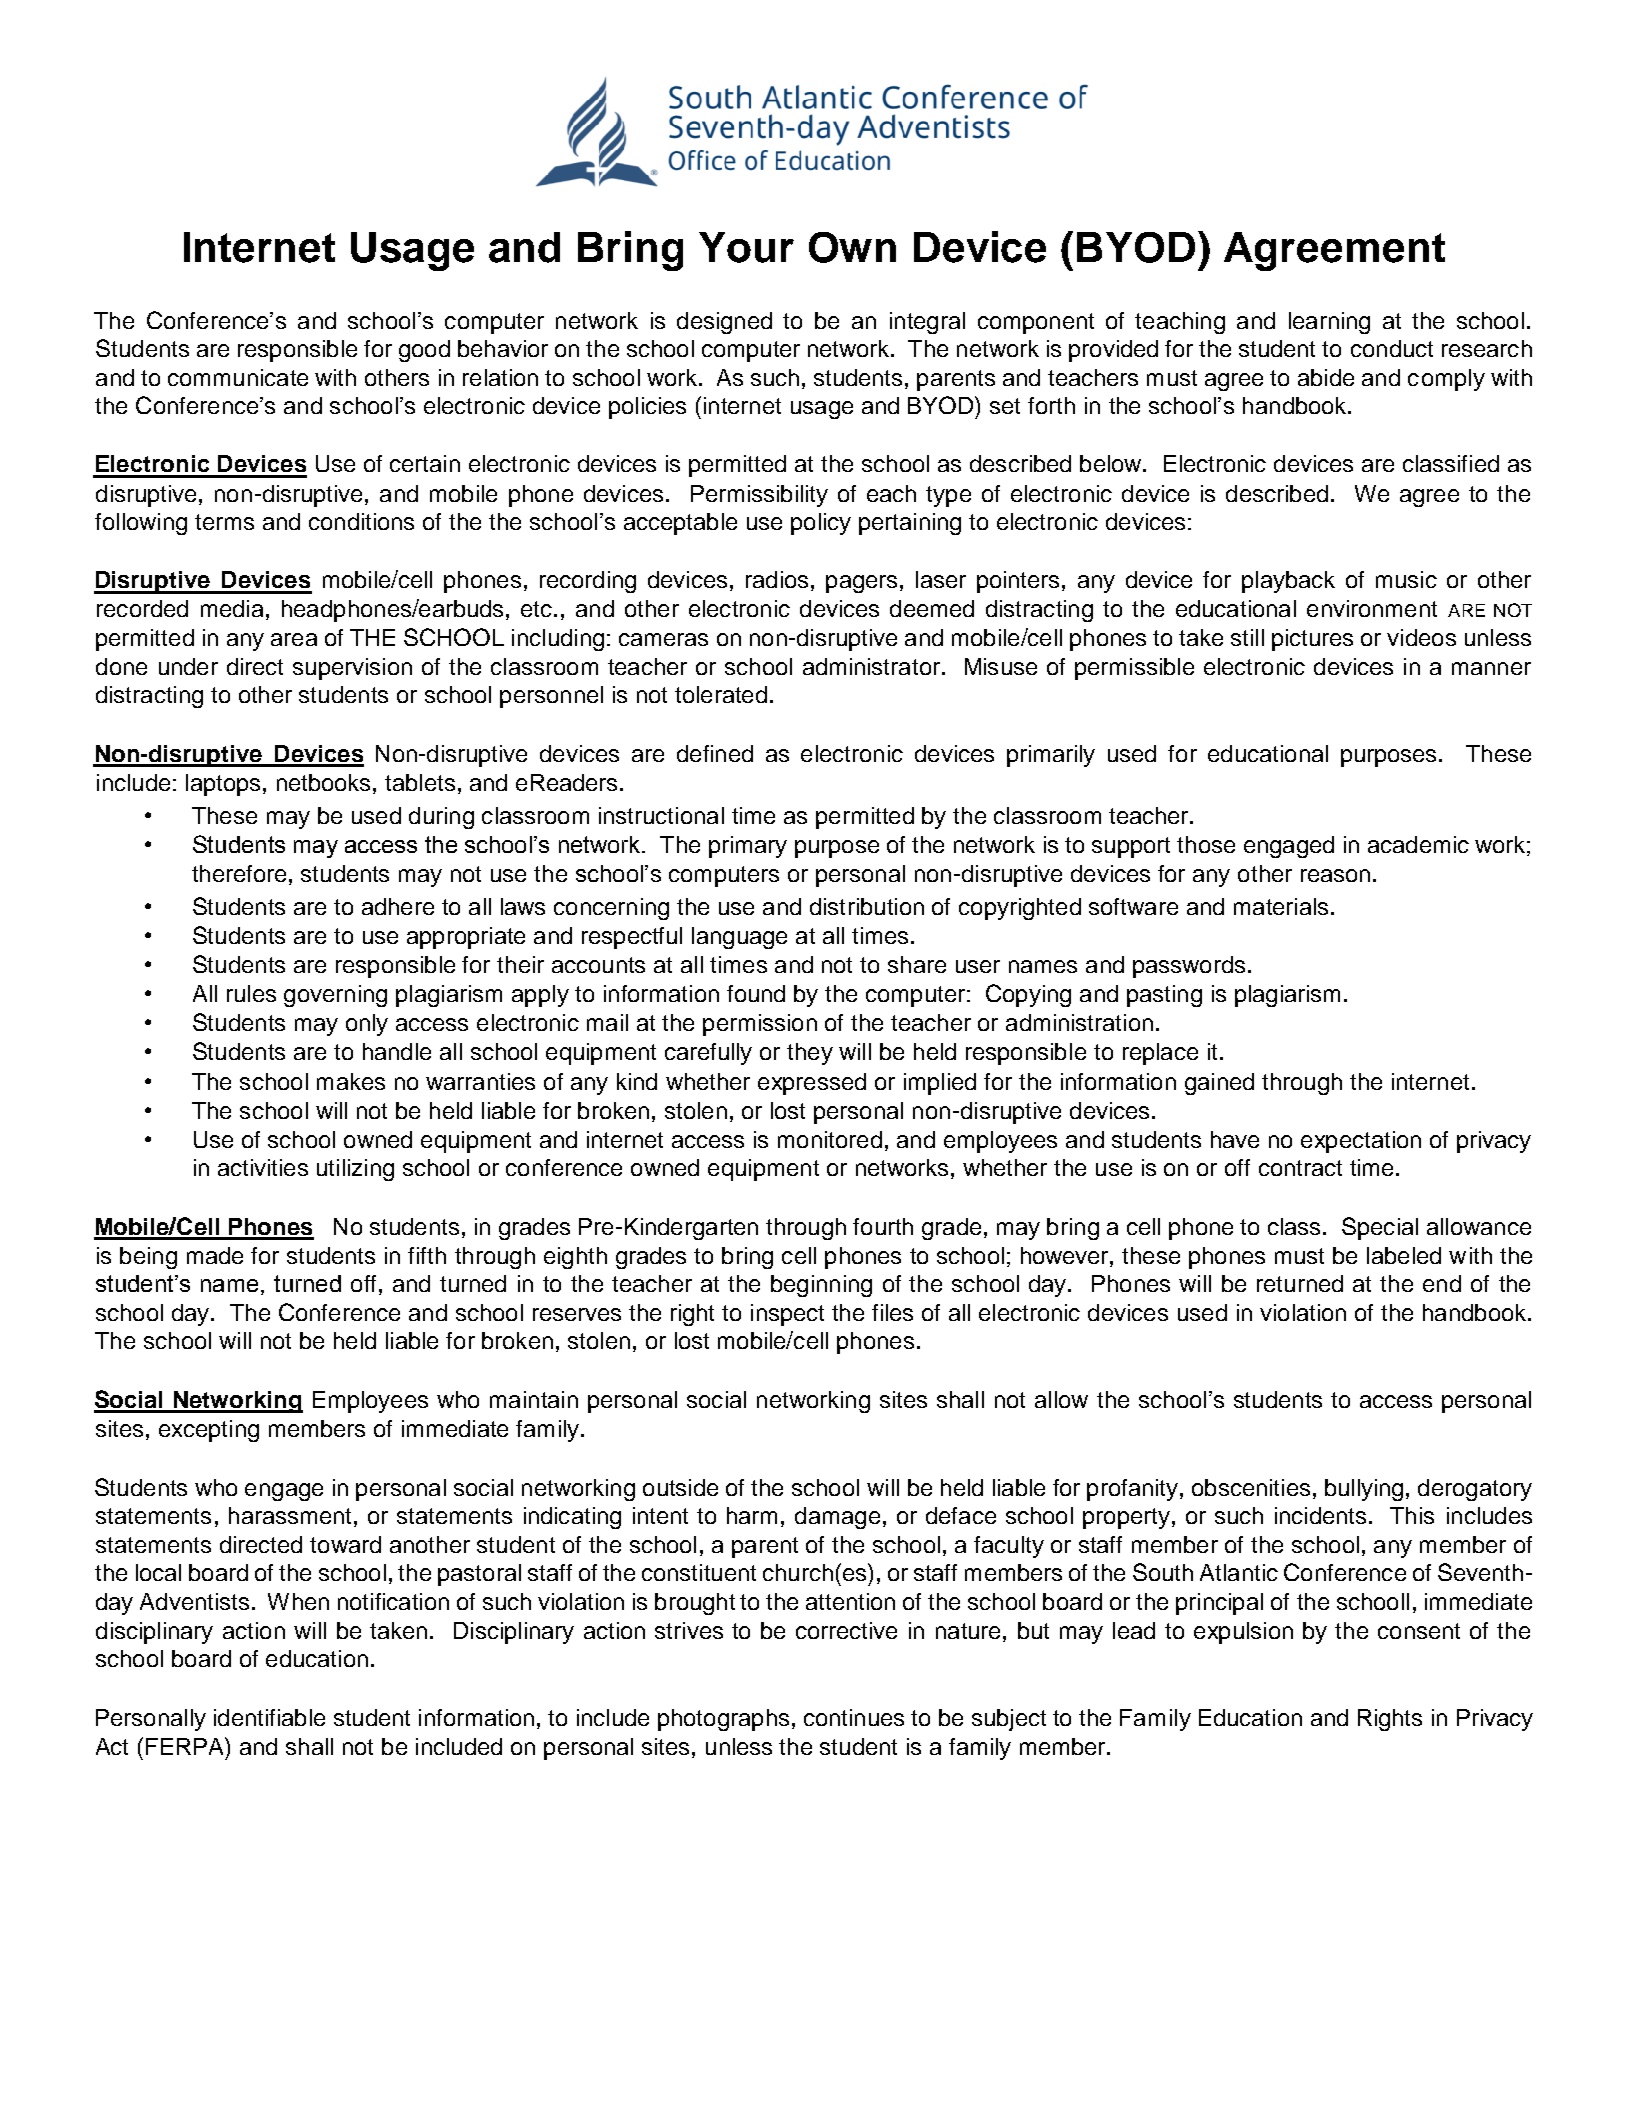 The width and height of the document is (1628, 2107). Describe the element at coordinates (269, 1717) in the document. I see `identifiable` at that location.
